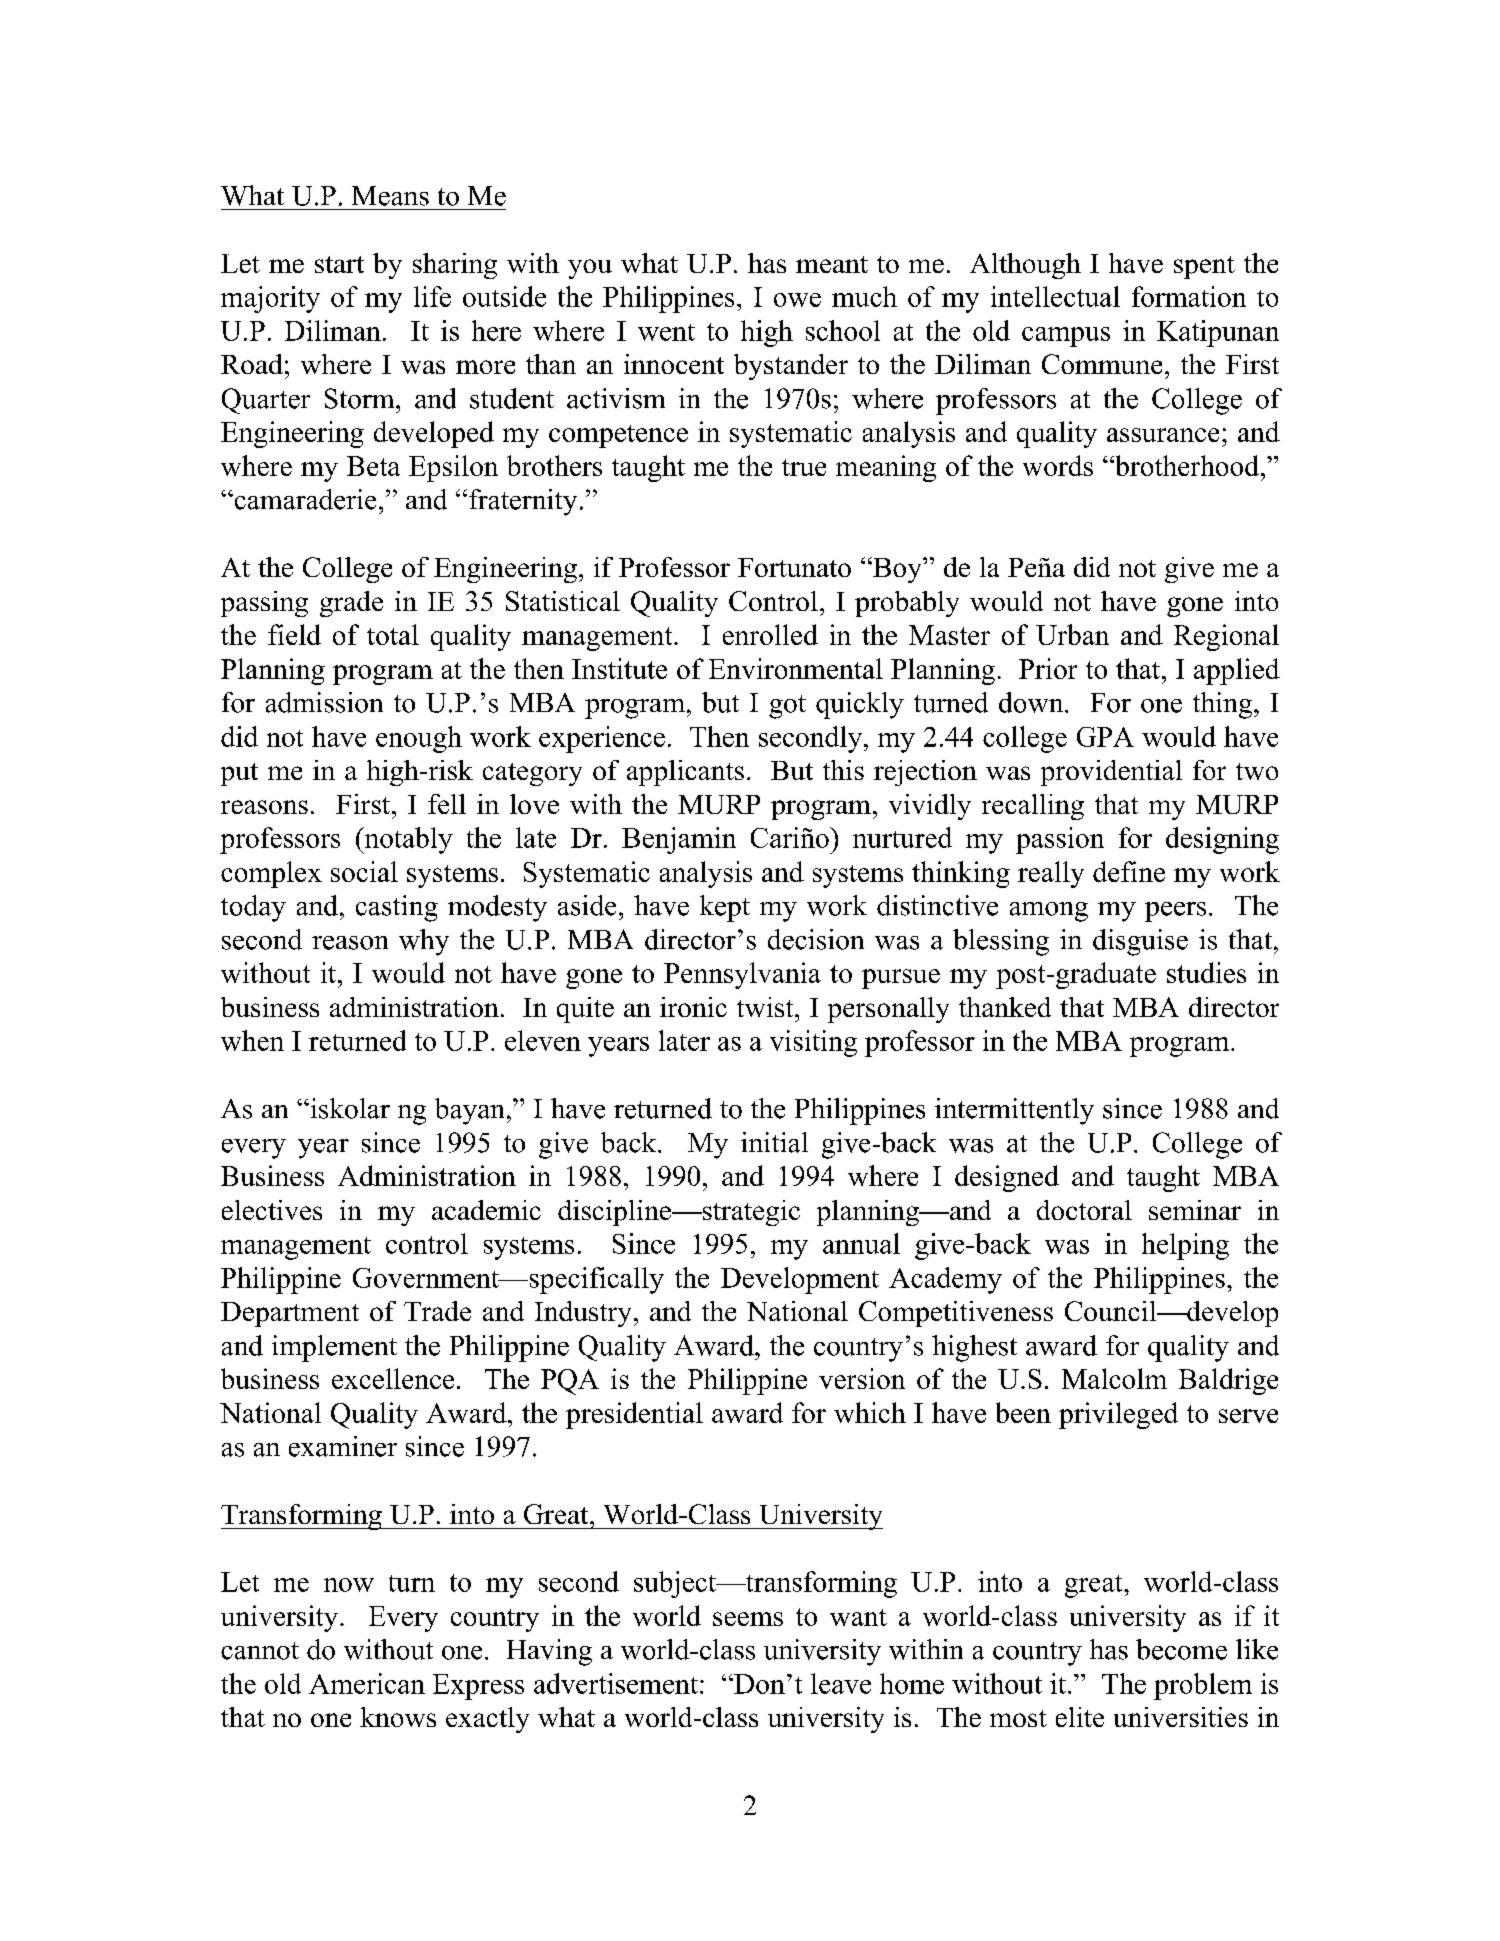 This document has height=1941, width=1500. What do you see at coordinates (748, 1619) in the document?
I see `seems` at bounding box center [748, 1619].
